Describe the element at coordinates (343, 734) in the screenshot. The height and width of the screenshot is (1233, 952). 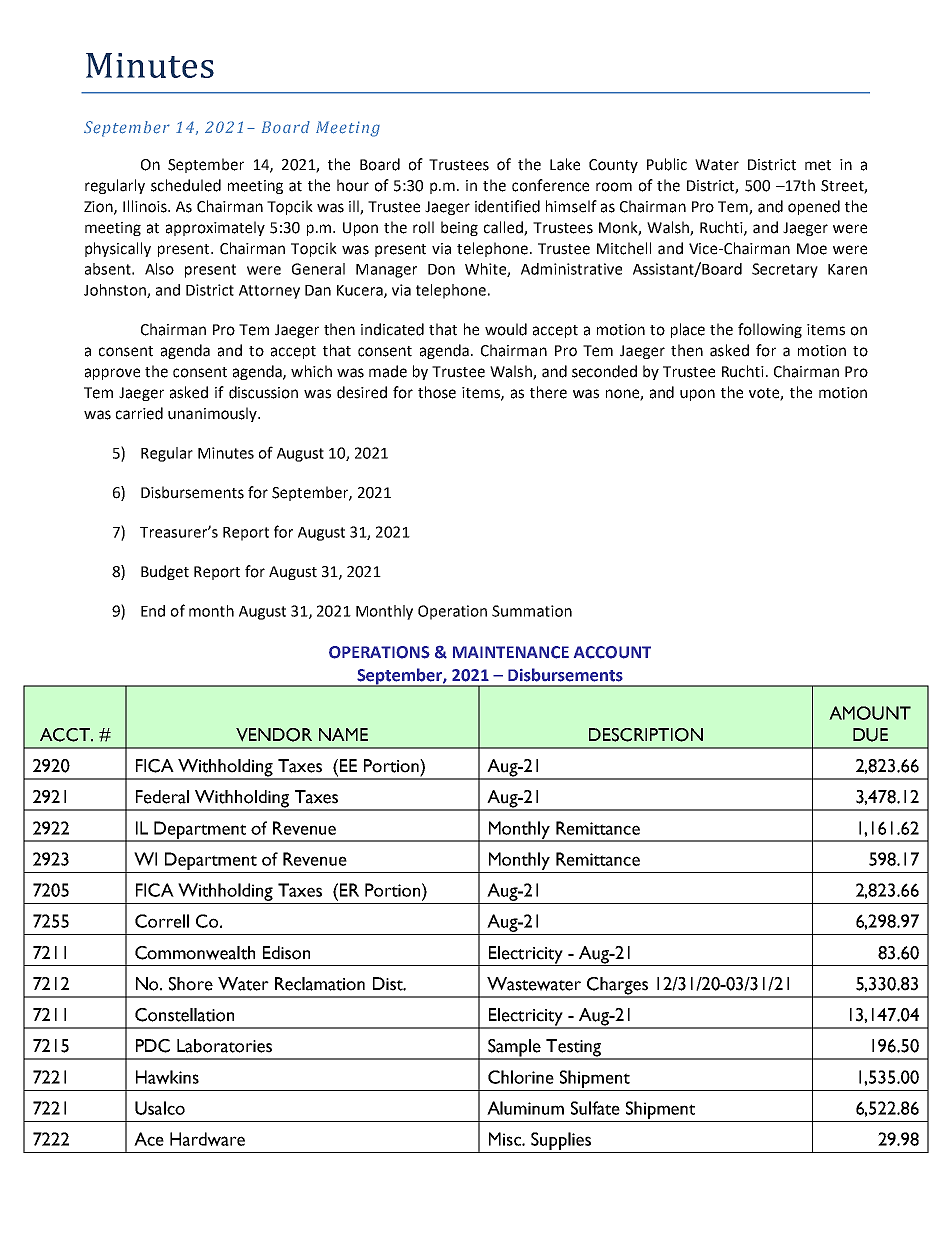
I see `NAME` at that location.
